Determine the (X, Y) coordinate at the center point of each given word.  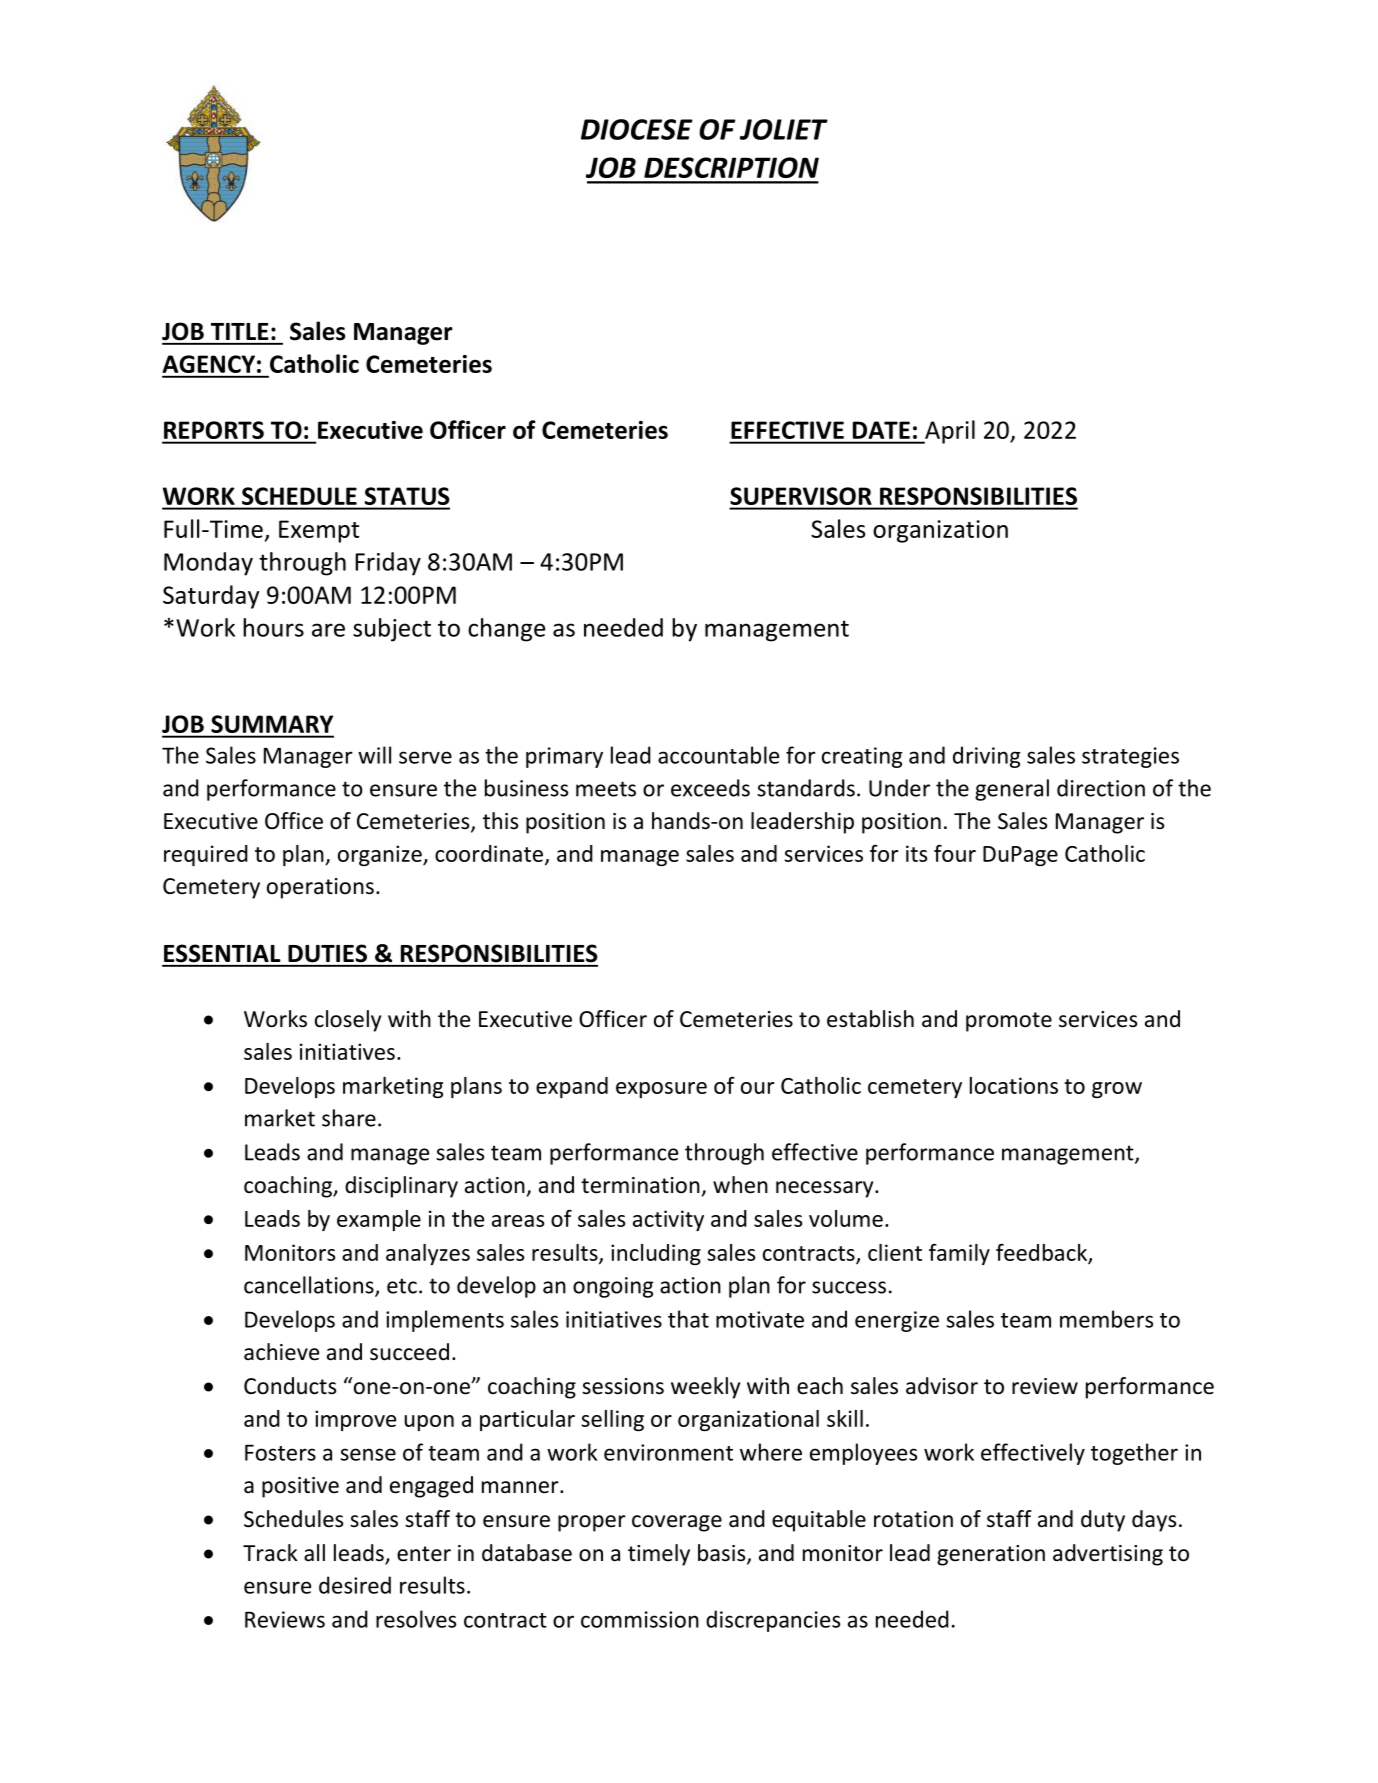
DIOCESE (637, 129)
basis (723, 1554)
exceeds (710, 788)
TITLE (239, 331)
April (949, 432)
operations (320, 888)
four (955, 853)
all (314, 1553)
